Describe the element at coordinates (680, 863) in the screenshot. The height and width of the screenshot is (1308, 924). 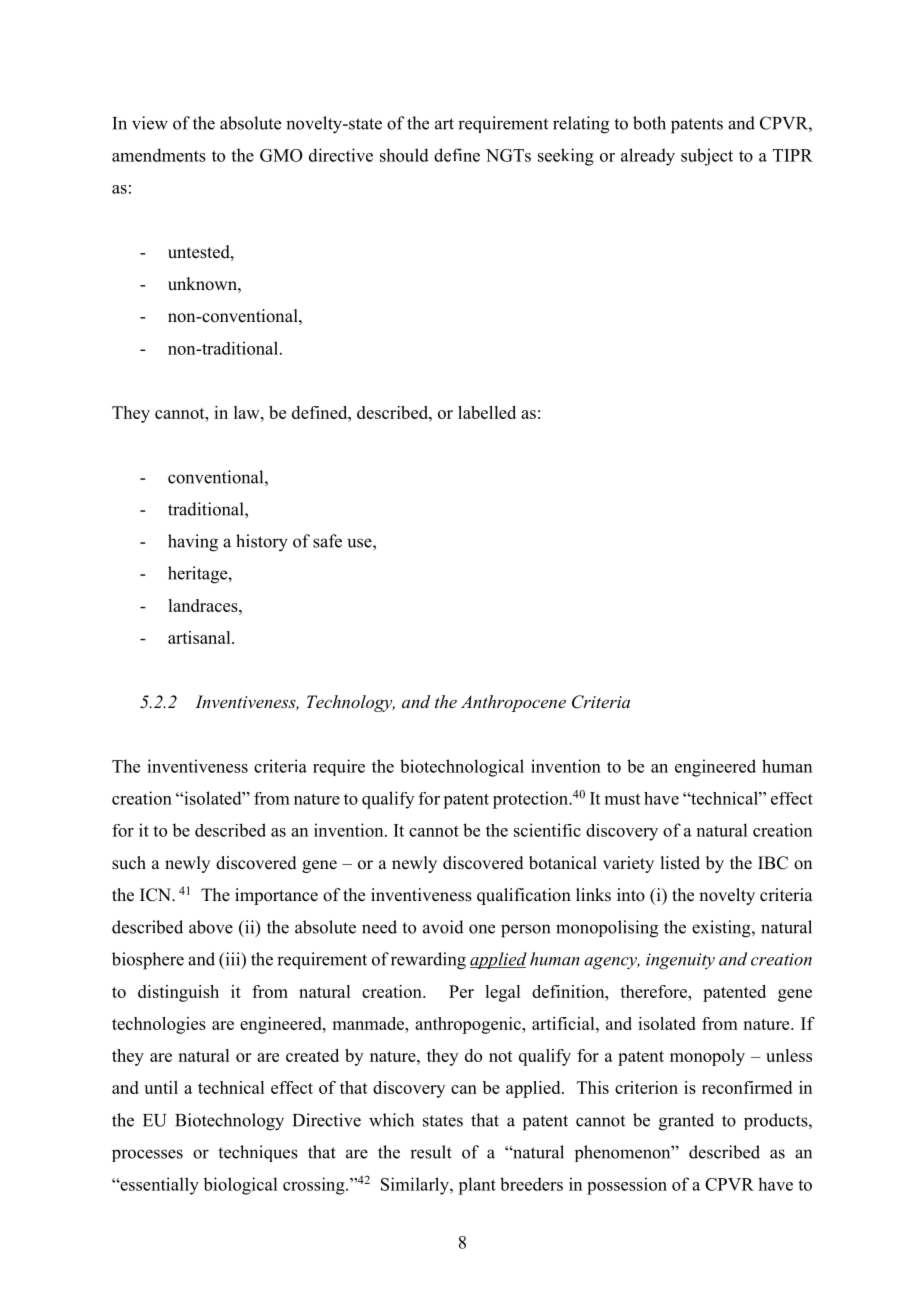
I see `listed` at that location.
